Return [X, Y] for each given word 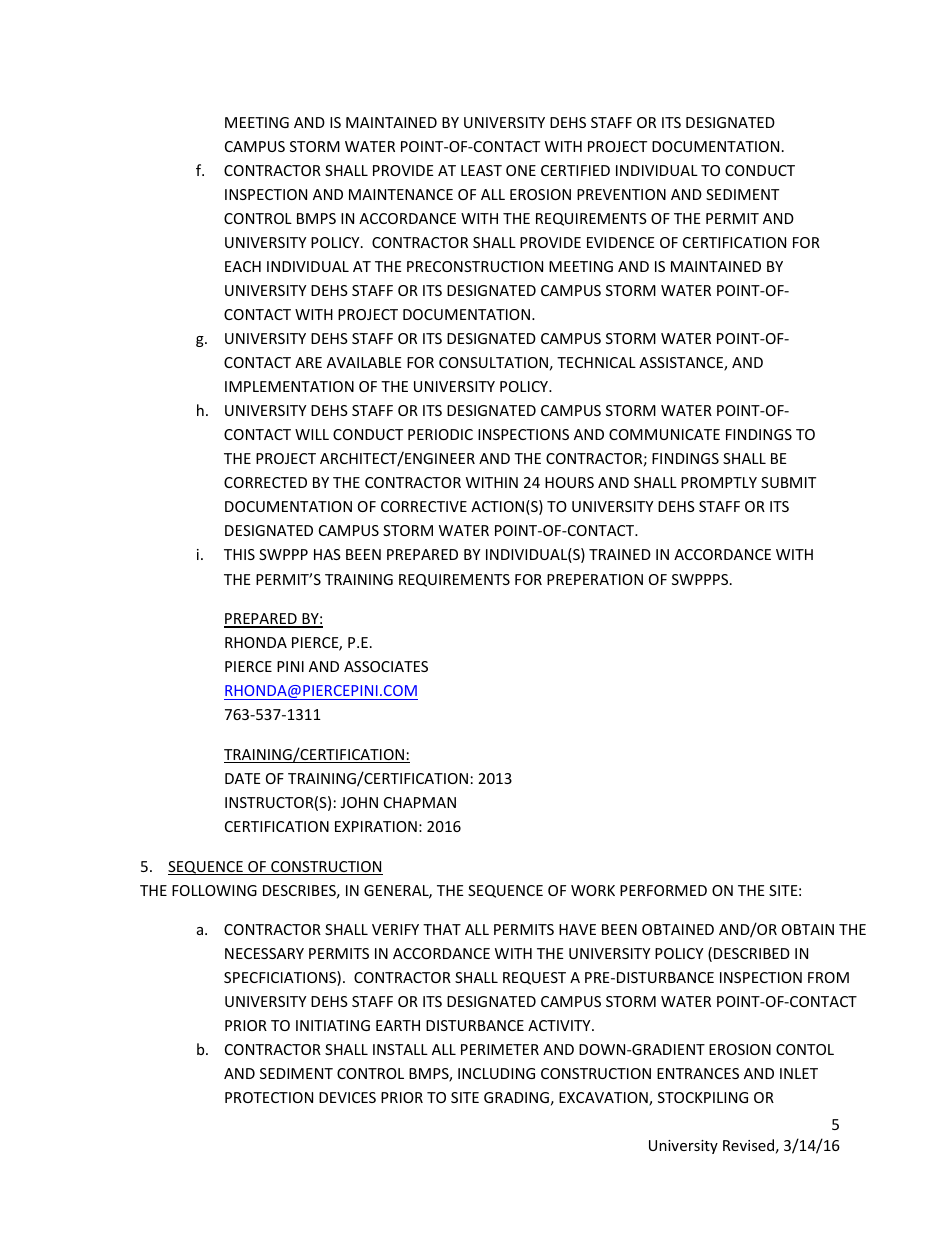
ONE [521, 170]
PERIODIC [440, 434]
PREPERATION [595, 579]
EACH [243, 266]
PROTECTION [269, 1097]
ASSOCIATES [386, 666]
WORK [593, 890]
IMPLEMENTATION [289, 386]
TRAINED [620, 554]
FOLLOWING [214, 890]
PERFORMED [663, 890]
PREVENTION [621, 194]
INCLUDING [496, 1073]
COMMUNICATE [664, 434]
